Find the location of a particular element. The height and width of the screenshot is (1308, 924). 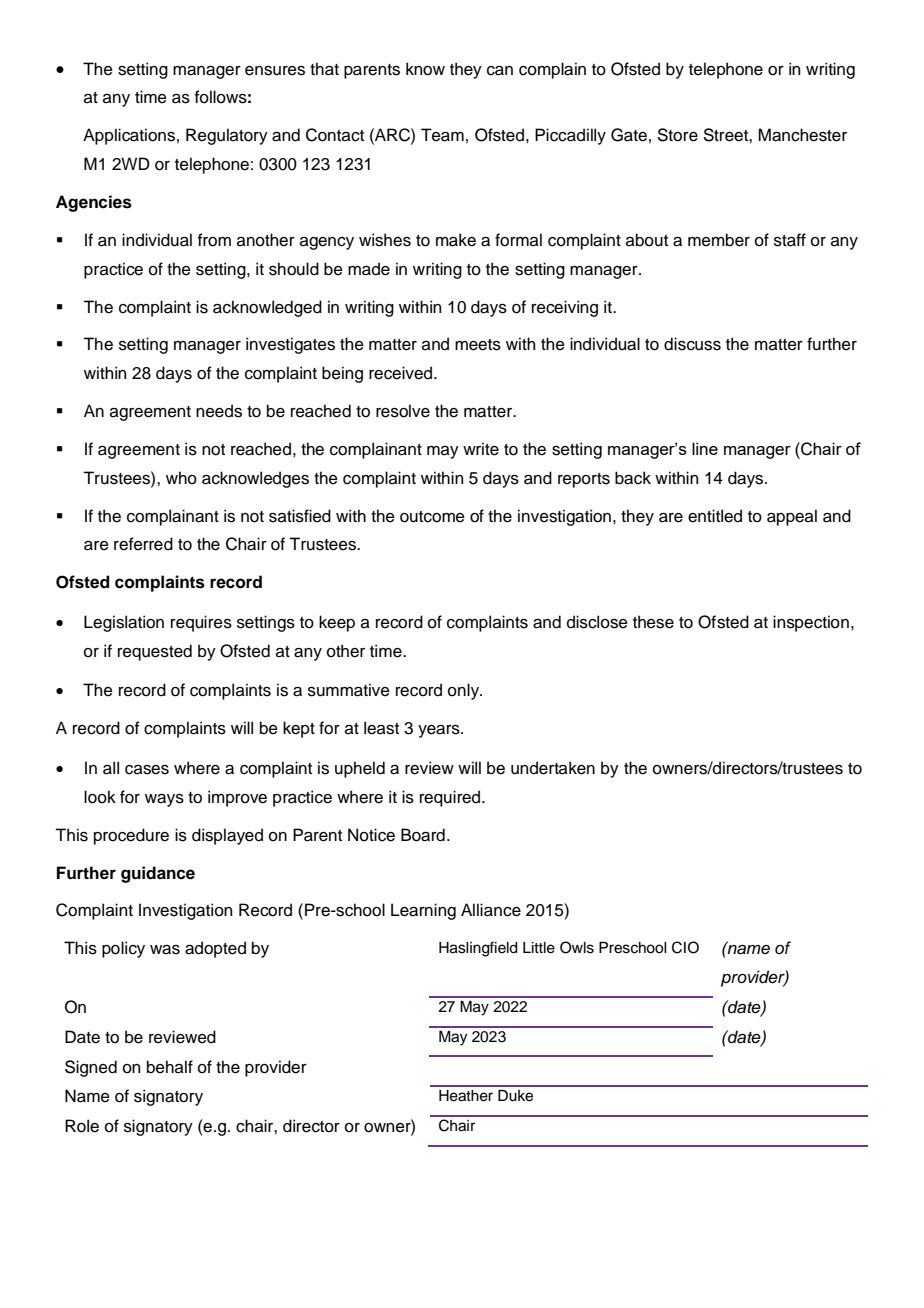

Regulatory is located at coordinates (227, 136).
